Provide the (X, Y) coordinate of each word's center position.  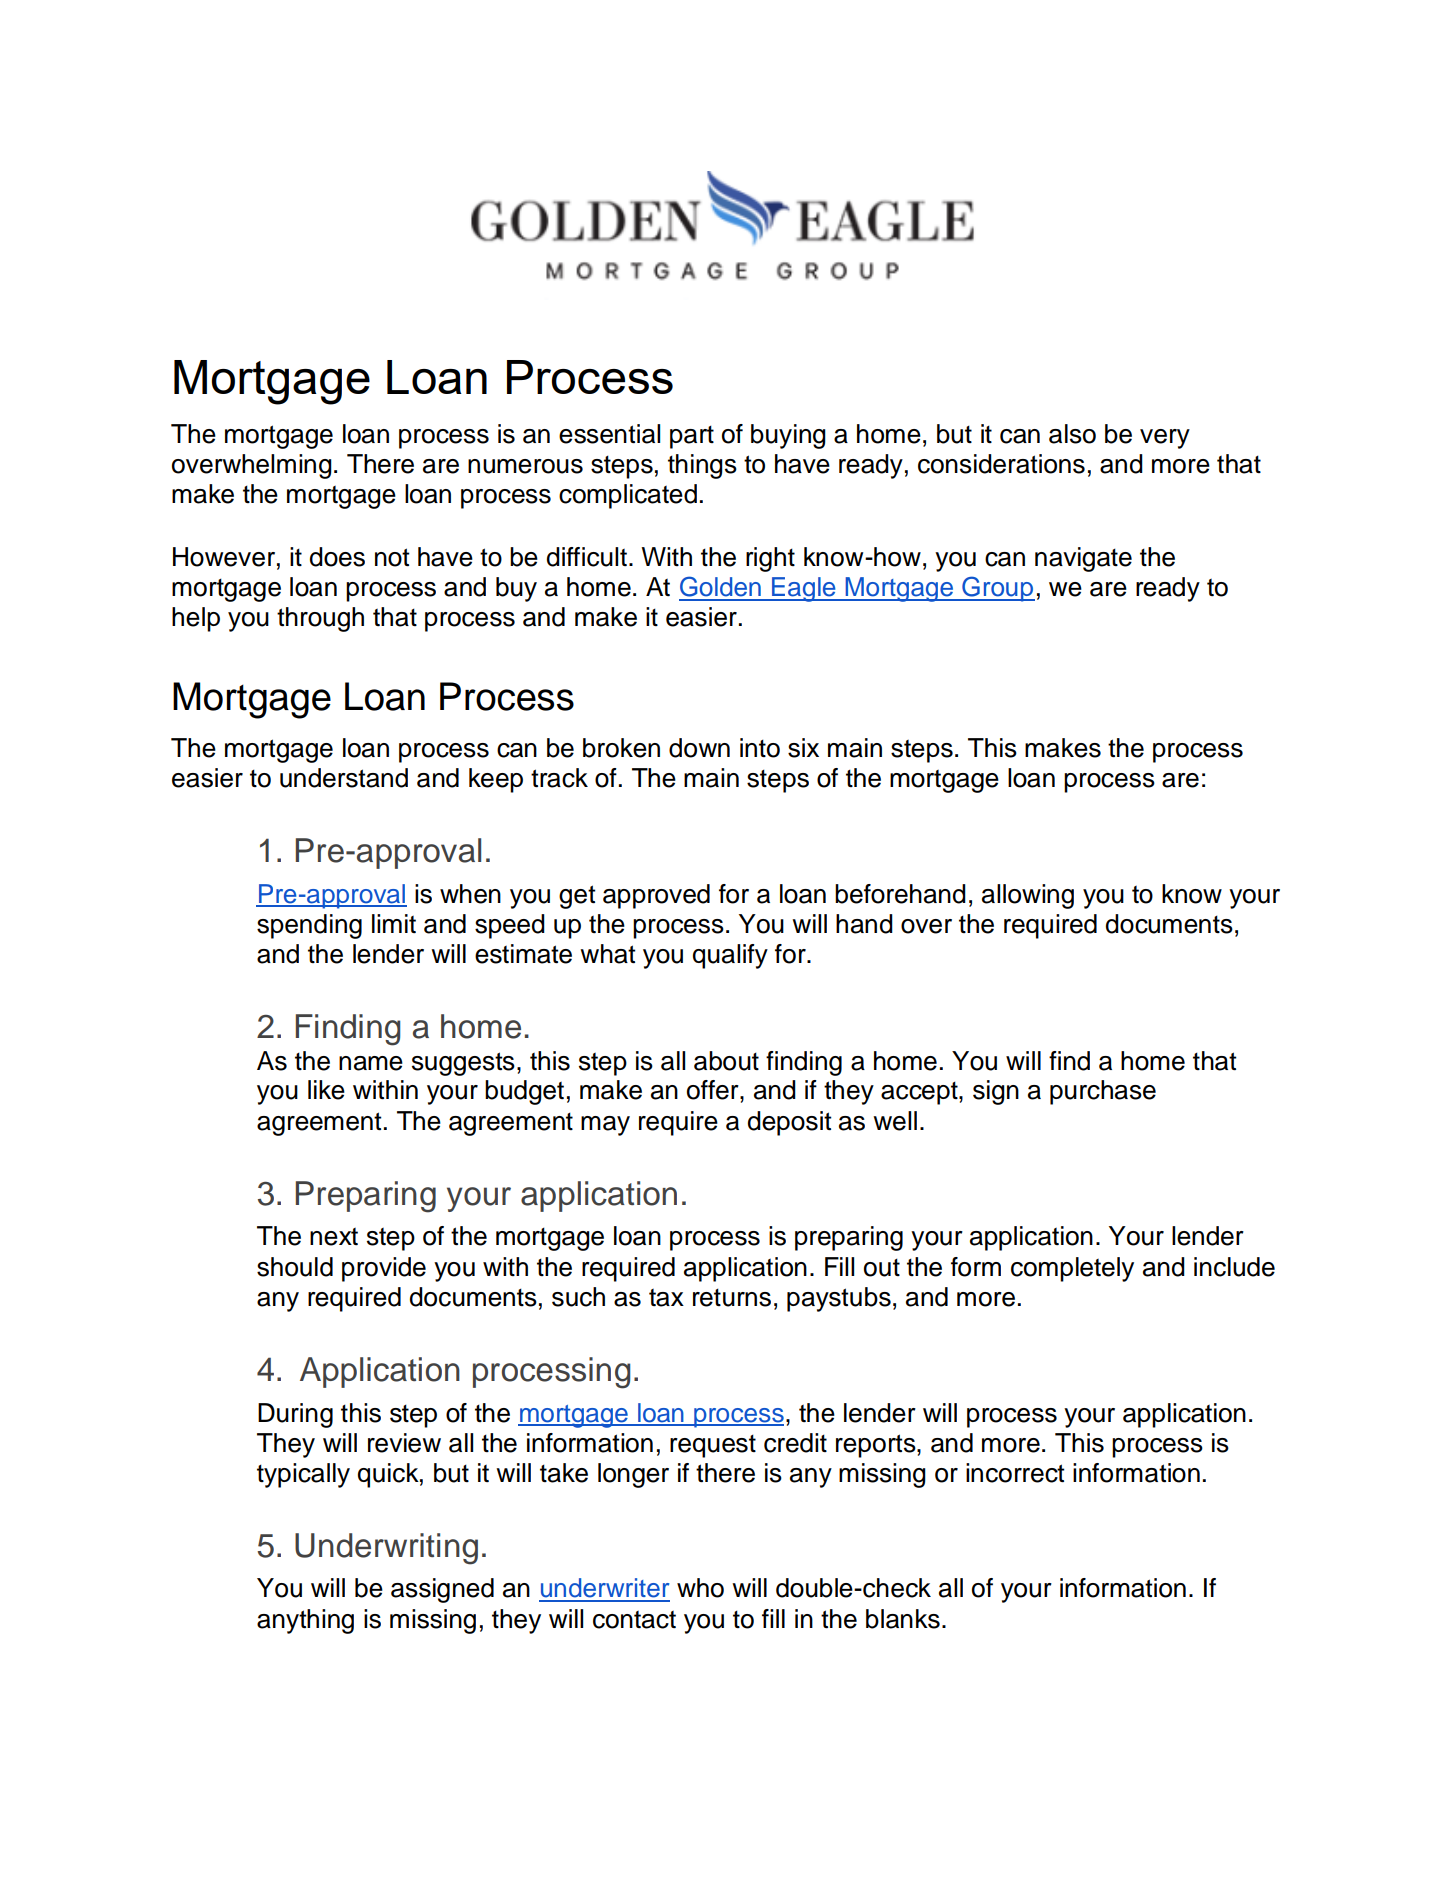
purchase (1103, 1092)
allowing (1028, 896)
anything (305, 1621)
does (337, 557)
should (295, 1267)
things (702, 466)
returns (732, 1298)
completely (1072, 1269)
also (1072, 434)
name (371, 1063)
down (699, 748)
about (726, 1061)
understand (344, 778)
